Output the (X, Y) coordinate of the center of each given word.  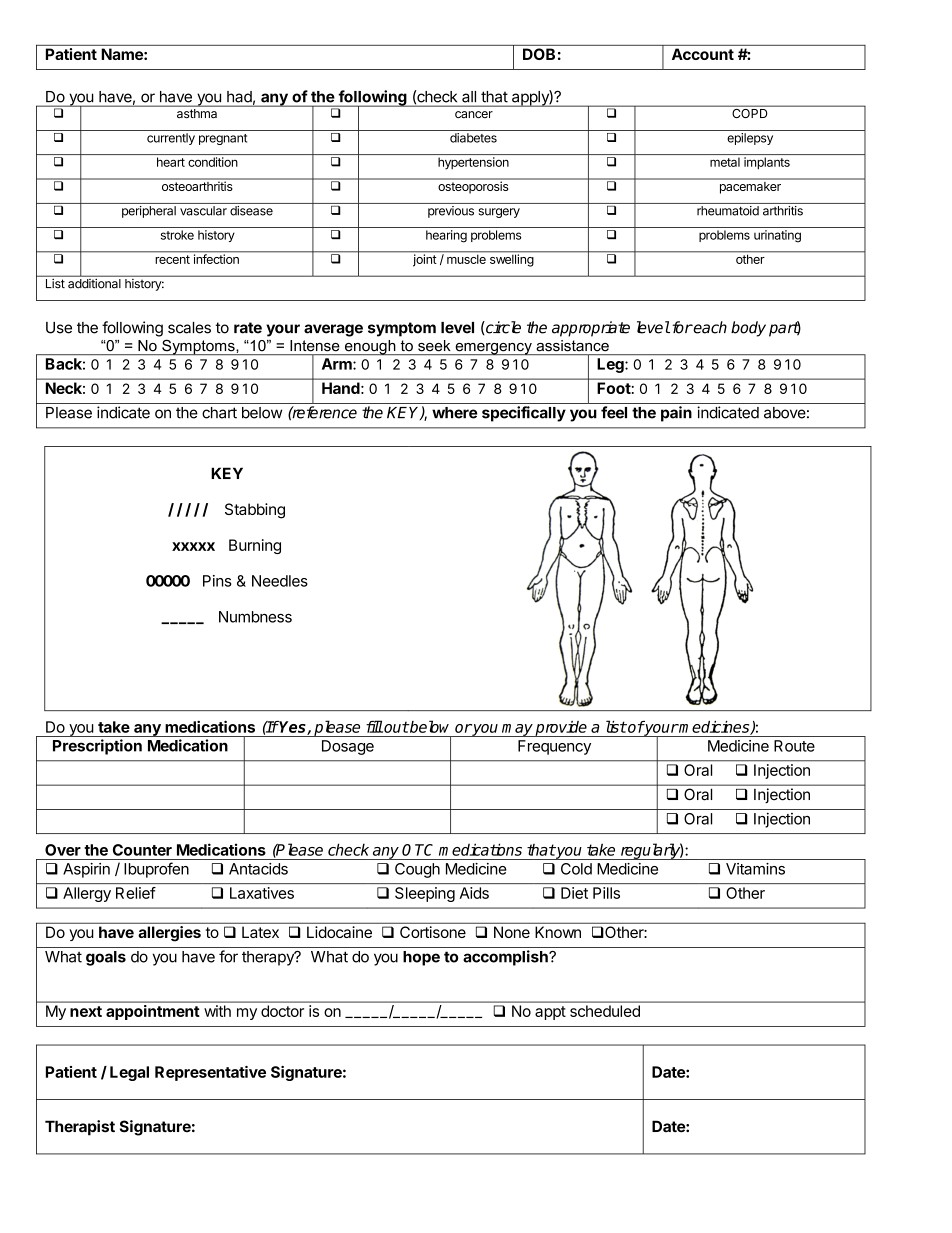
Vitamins (755, 869)
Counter (142, 850)
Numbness (255, 617)
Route (794, 746)
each (709, 327)
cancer (474, 115)
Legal (129, 1073)
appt (550, 1013)
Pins (217, 581)
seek (434, 345)
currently (171, 139)
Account (703, 54)
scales (189, 328)
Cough (417, 870)
